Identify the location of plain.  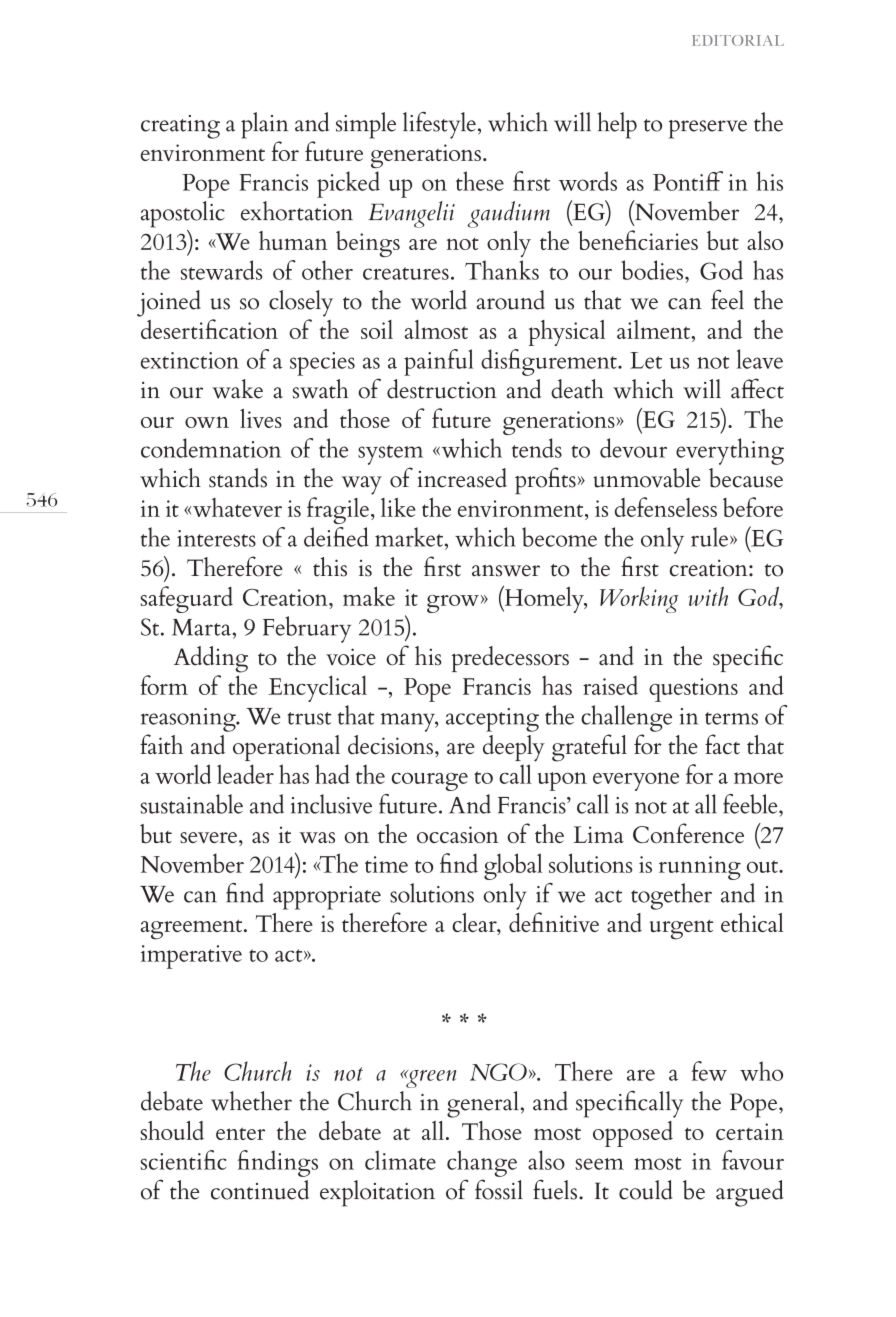
(264, 125).
